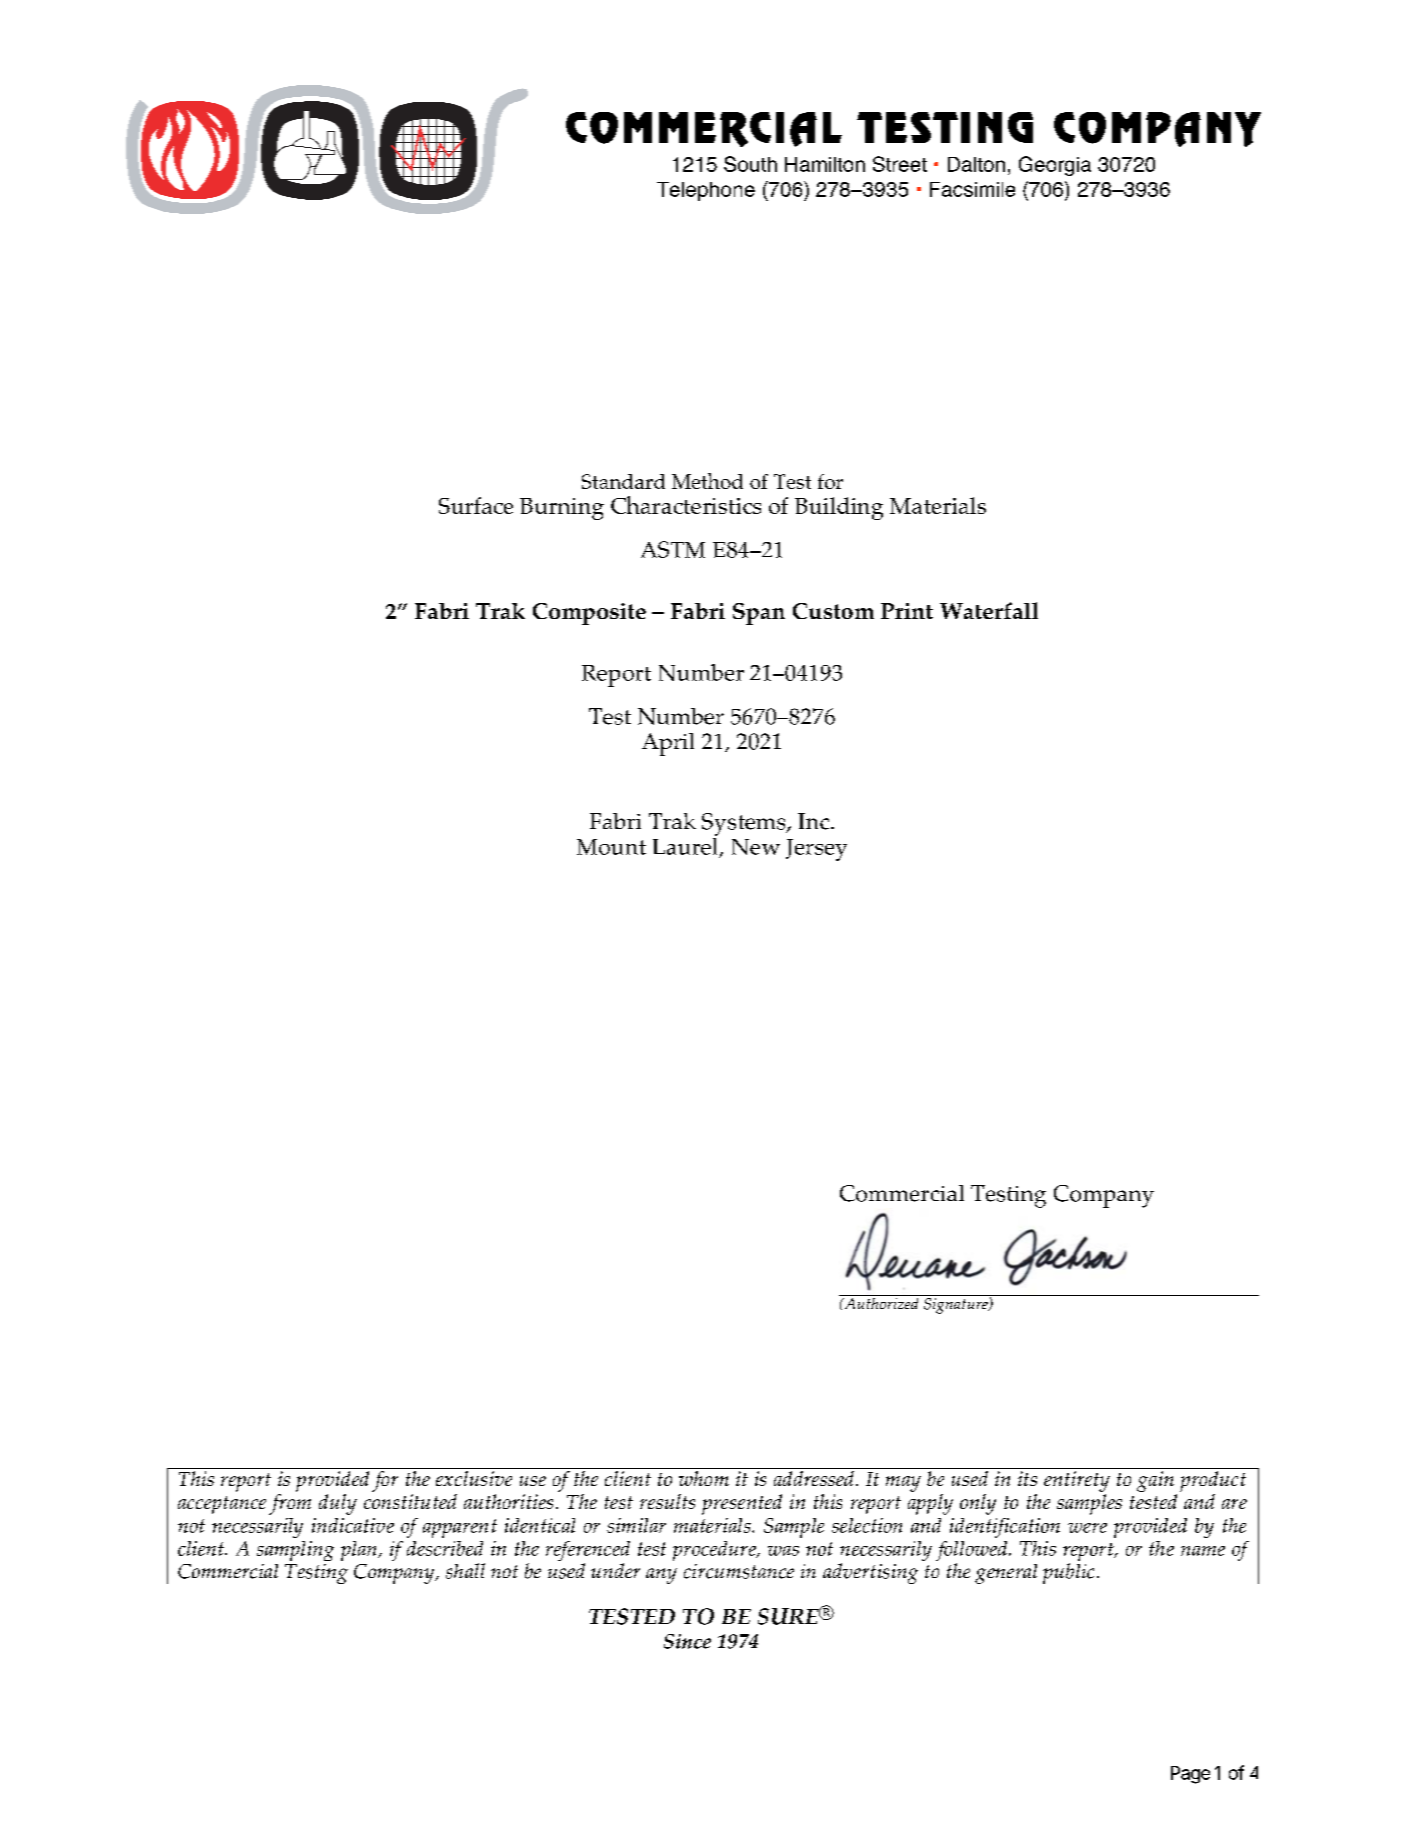  Describe the element at coordinates (706, 191) in the screenshot. I see `Telephone` at that location.
